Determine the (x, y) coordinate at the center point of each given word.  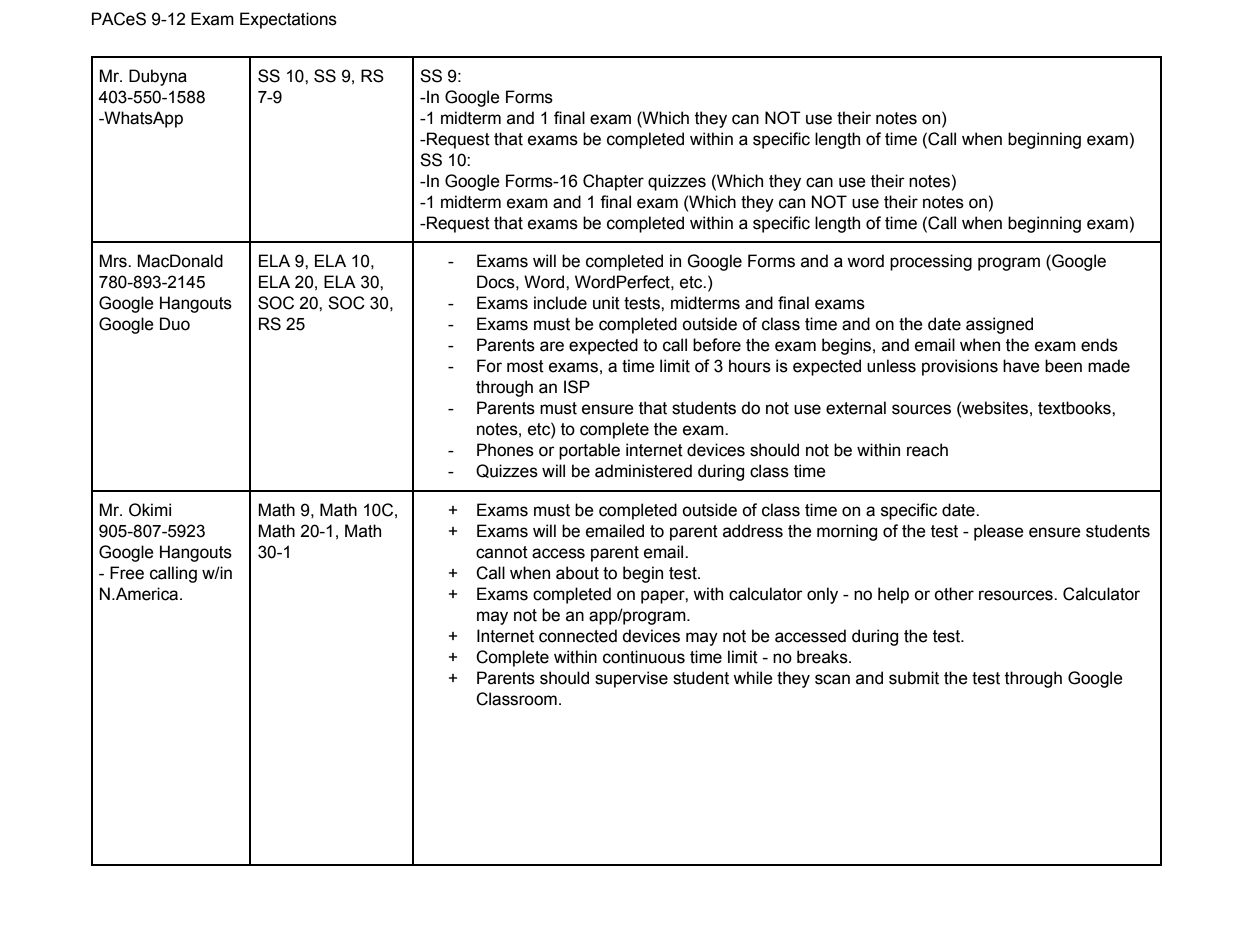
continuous (644, 657)
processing (931, 262)
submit (914, 678)
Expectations (288, 20)
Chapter (613, 182)
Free (127, 573)
